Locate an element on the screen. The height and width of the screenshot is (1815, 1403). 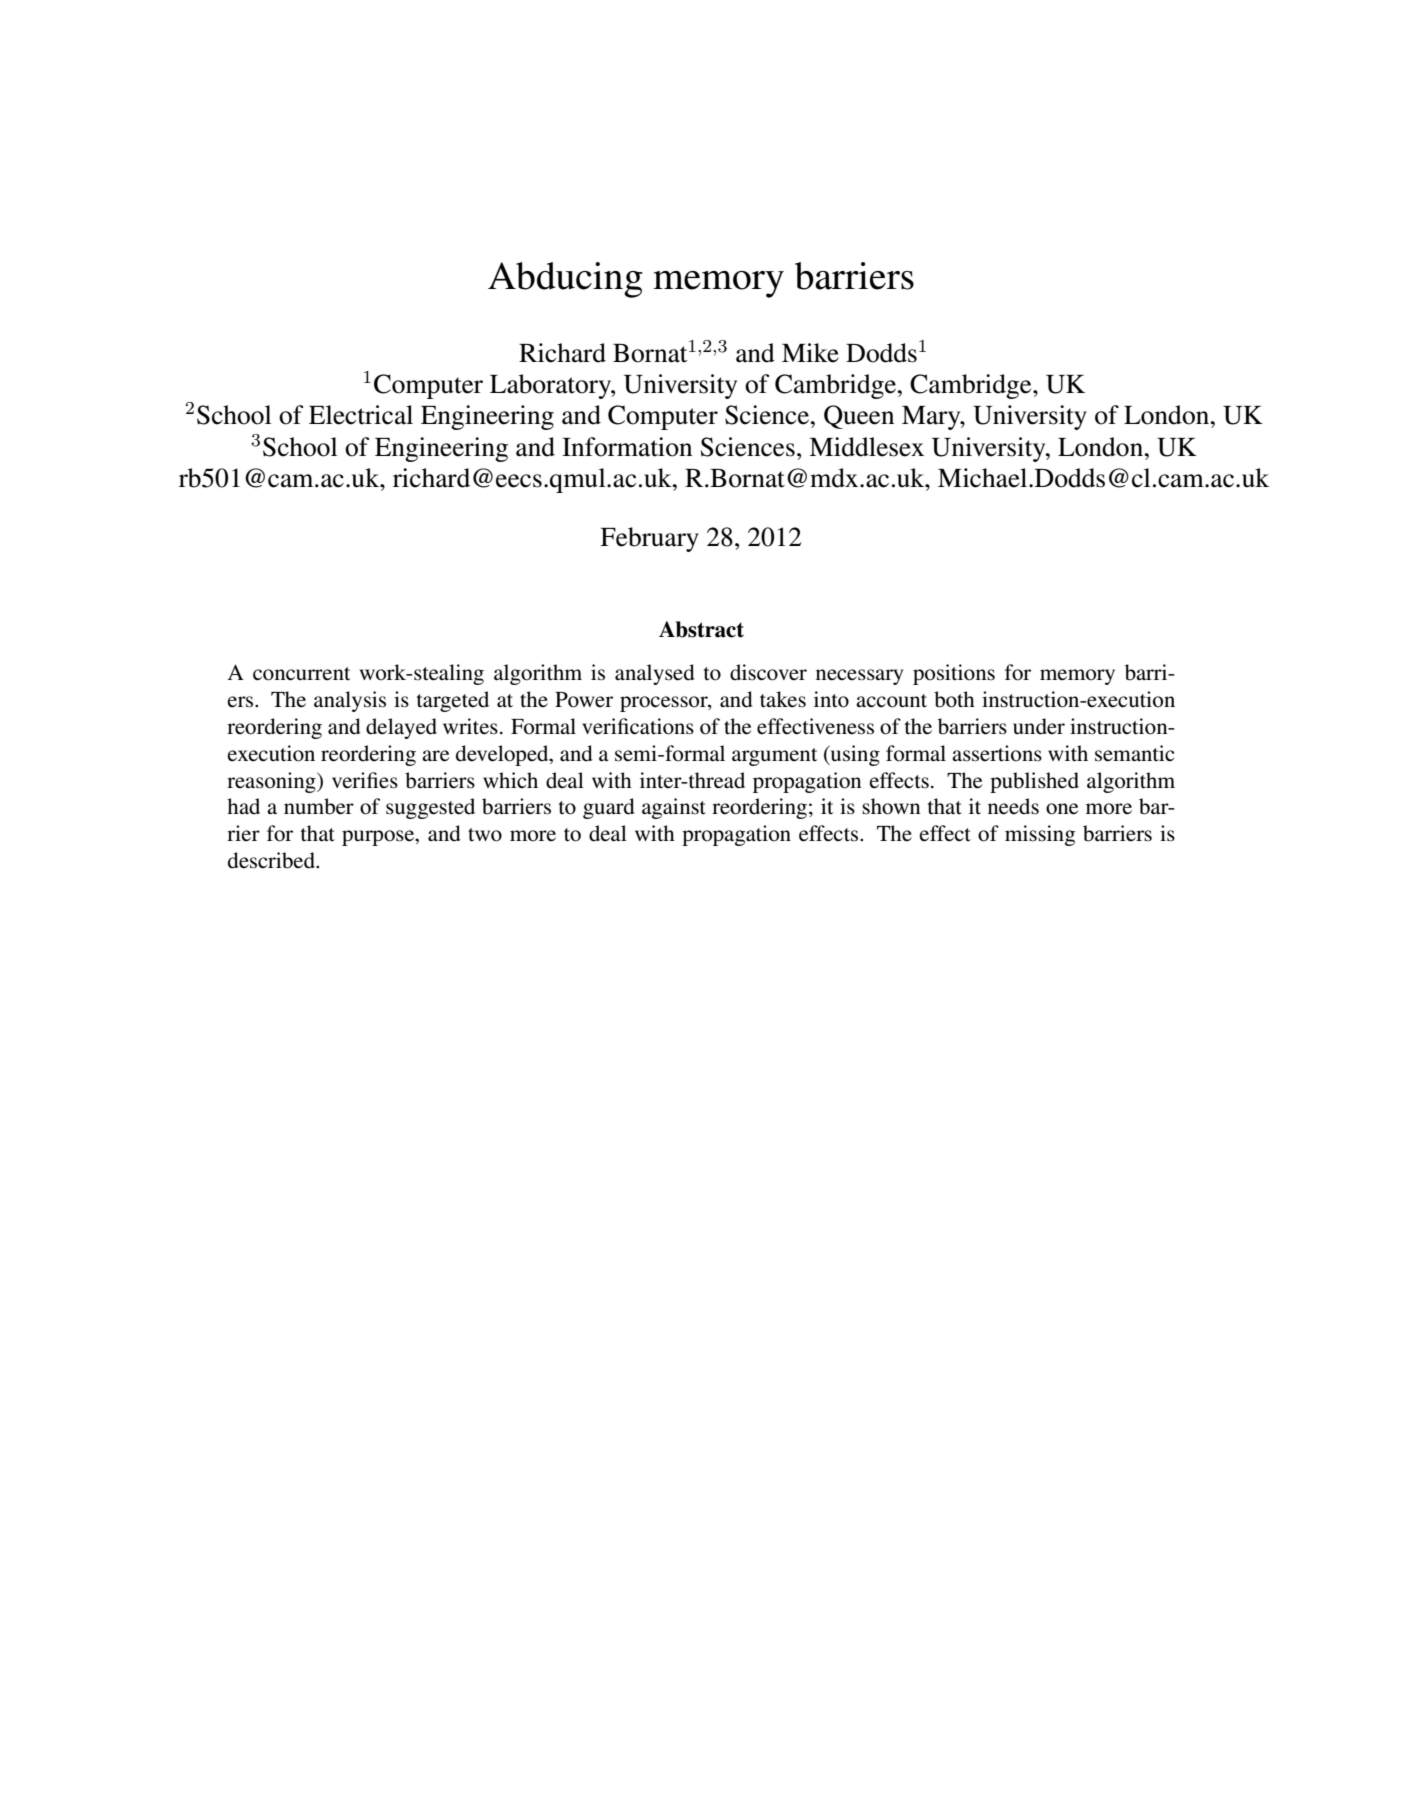
concurrent is located at coordinates (301, 674).
